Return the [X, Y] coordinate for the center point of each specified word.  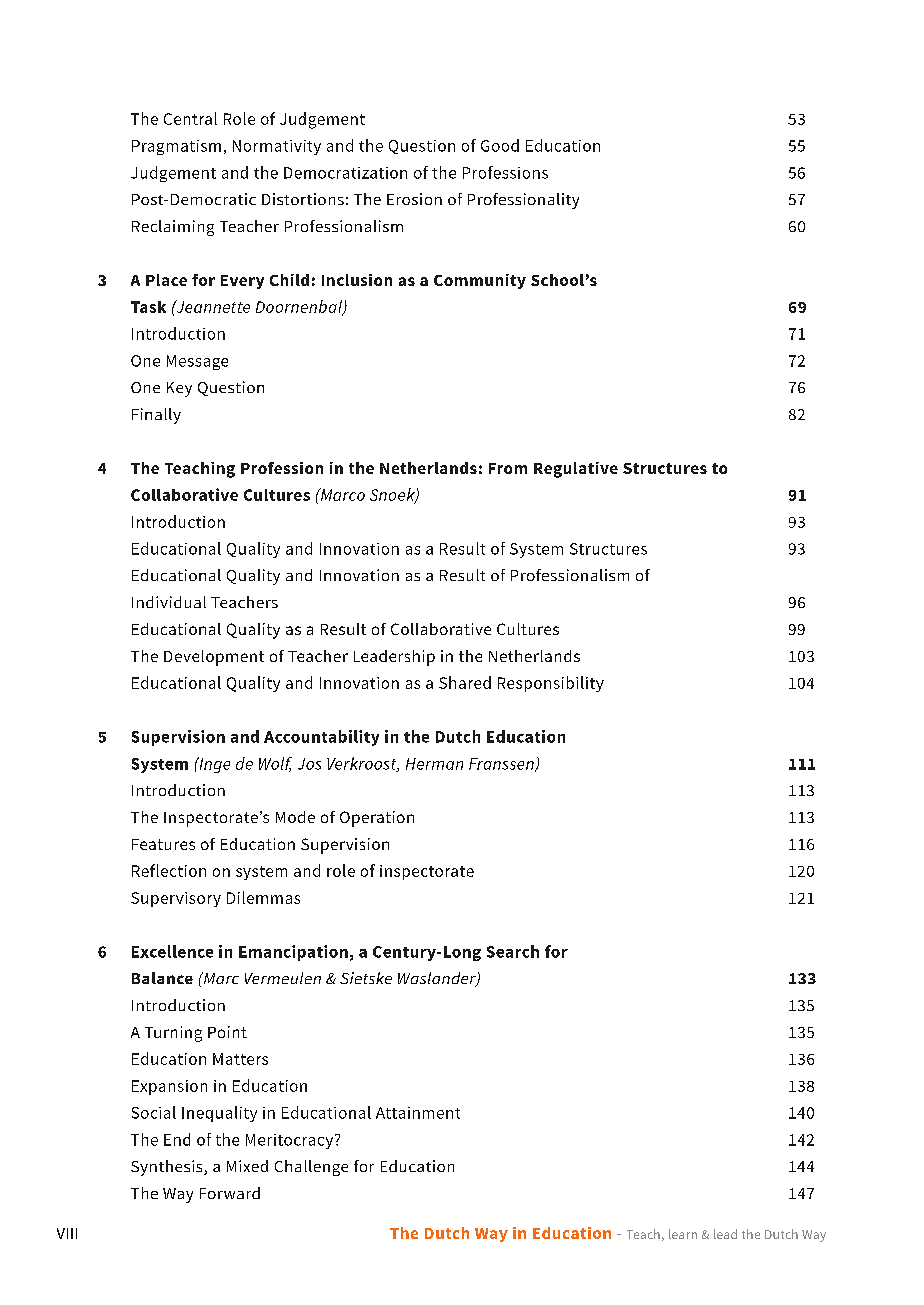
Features [163, 844]
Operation [377, 819]
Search [513, 951]
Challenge [311, 1168]
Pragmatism [176, 147]
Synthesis [168, 1168]
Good [500, 145]
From [508, 468]
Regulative [576, 470]
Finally [156, 416]
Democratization [345, 173]
